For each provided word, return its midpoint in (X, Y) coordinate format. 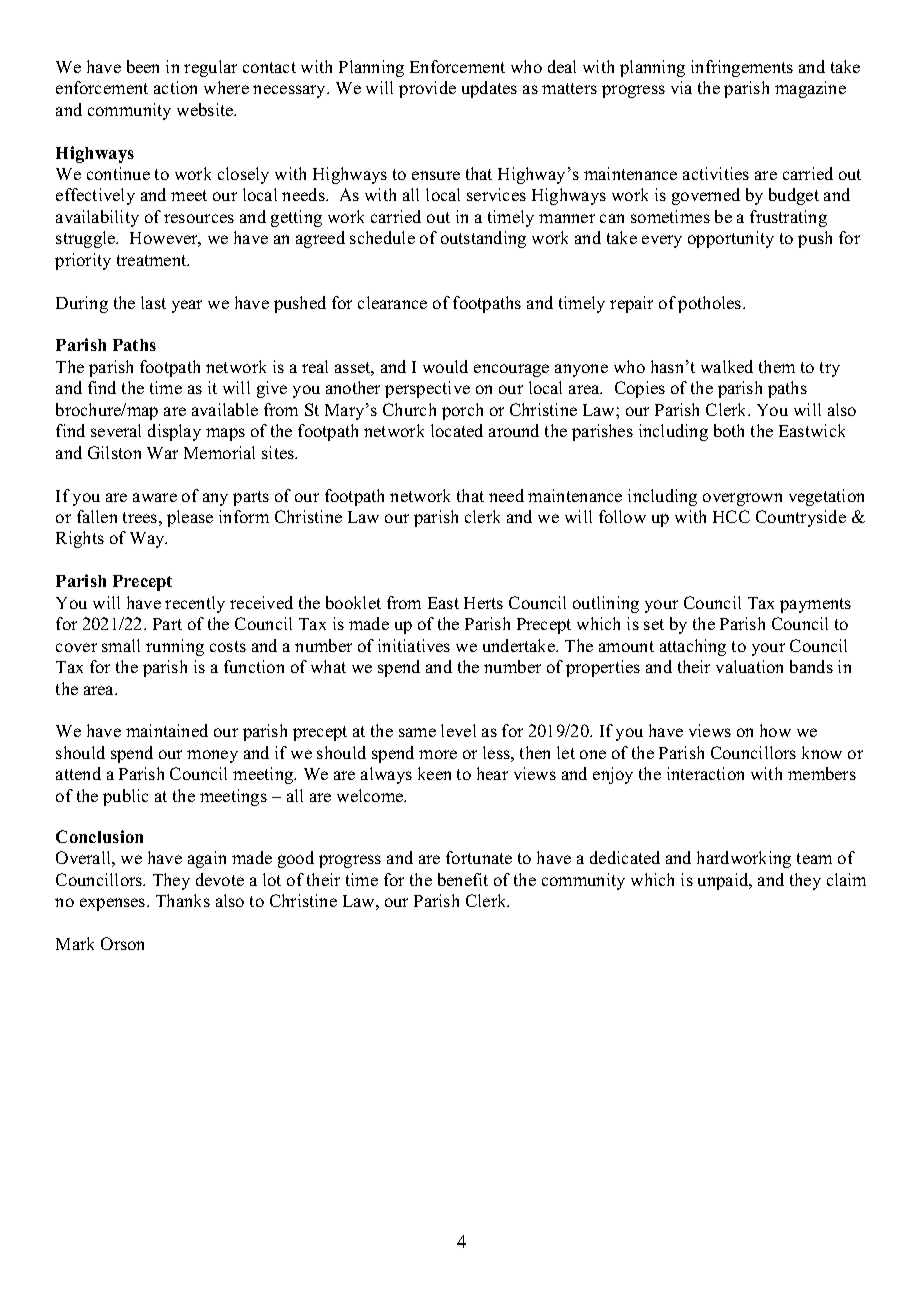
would (445, 366)
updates (489, 89)
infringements (742, 68)
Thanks (183, 900)
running (175, 647)
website (206, 109)
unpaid (724, 881)
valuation (749, 666)
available (225, 409)
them (777, 366)
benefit (463, 879)
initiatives (414, 645)
